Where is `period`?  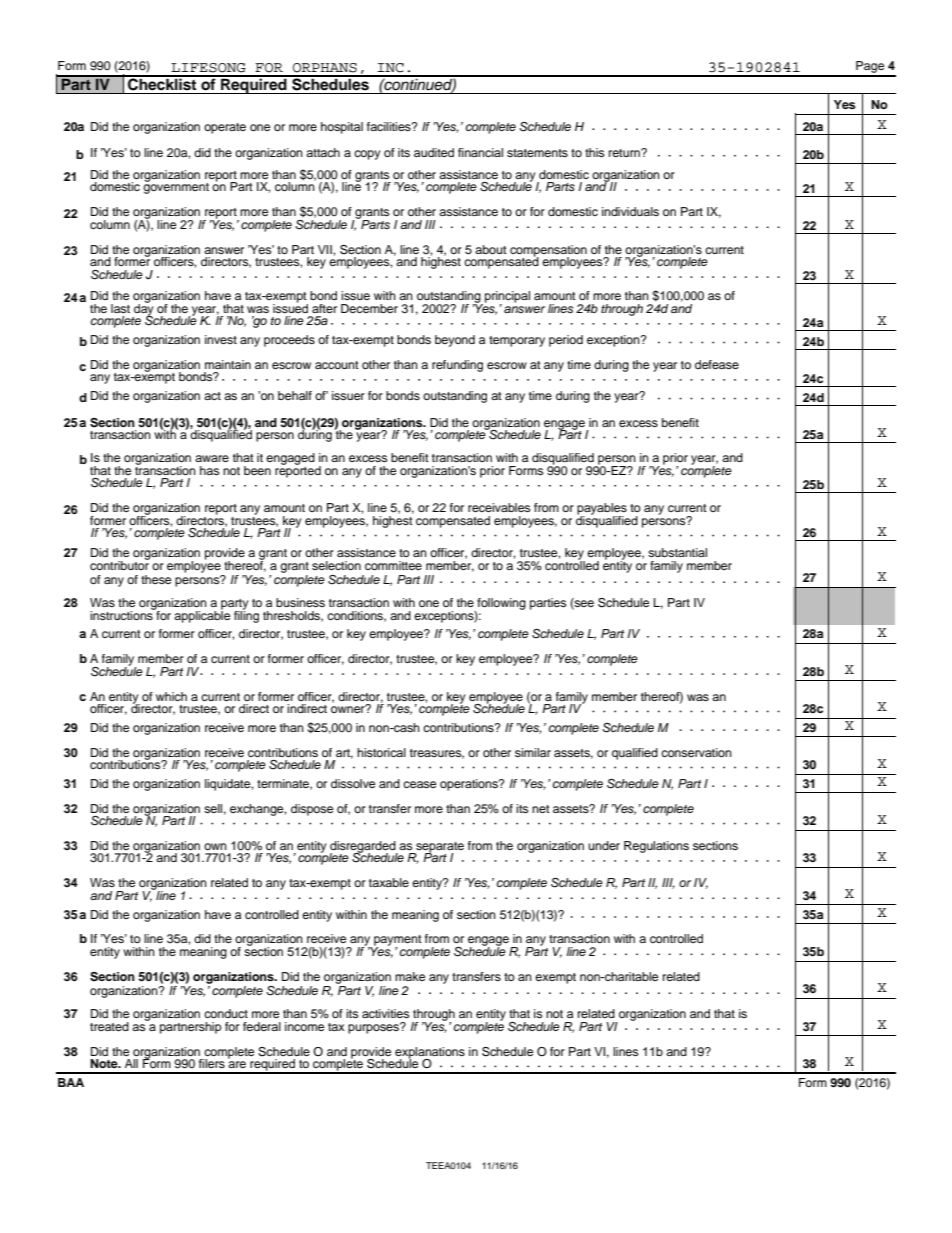 period is located at coordinates (566, 341).
